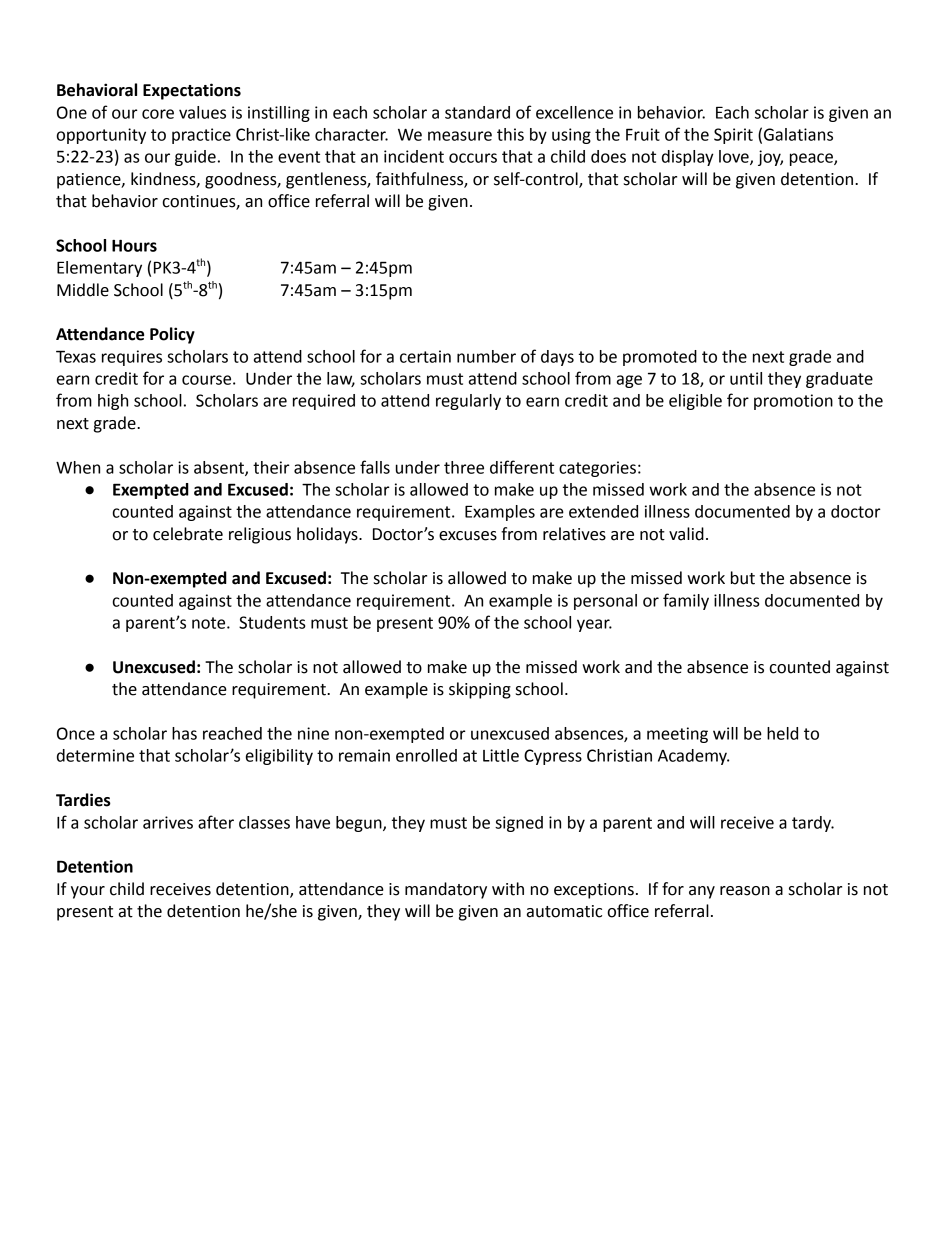  What do you see at coordinates (158, 114) in the screenshot?
I see `core` at bounding box center [158, 114].
